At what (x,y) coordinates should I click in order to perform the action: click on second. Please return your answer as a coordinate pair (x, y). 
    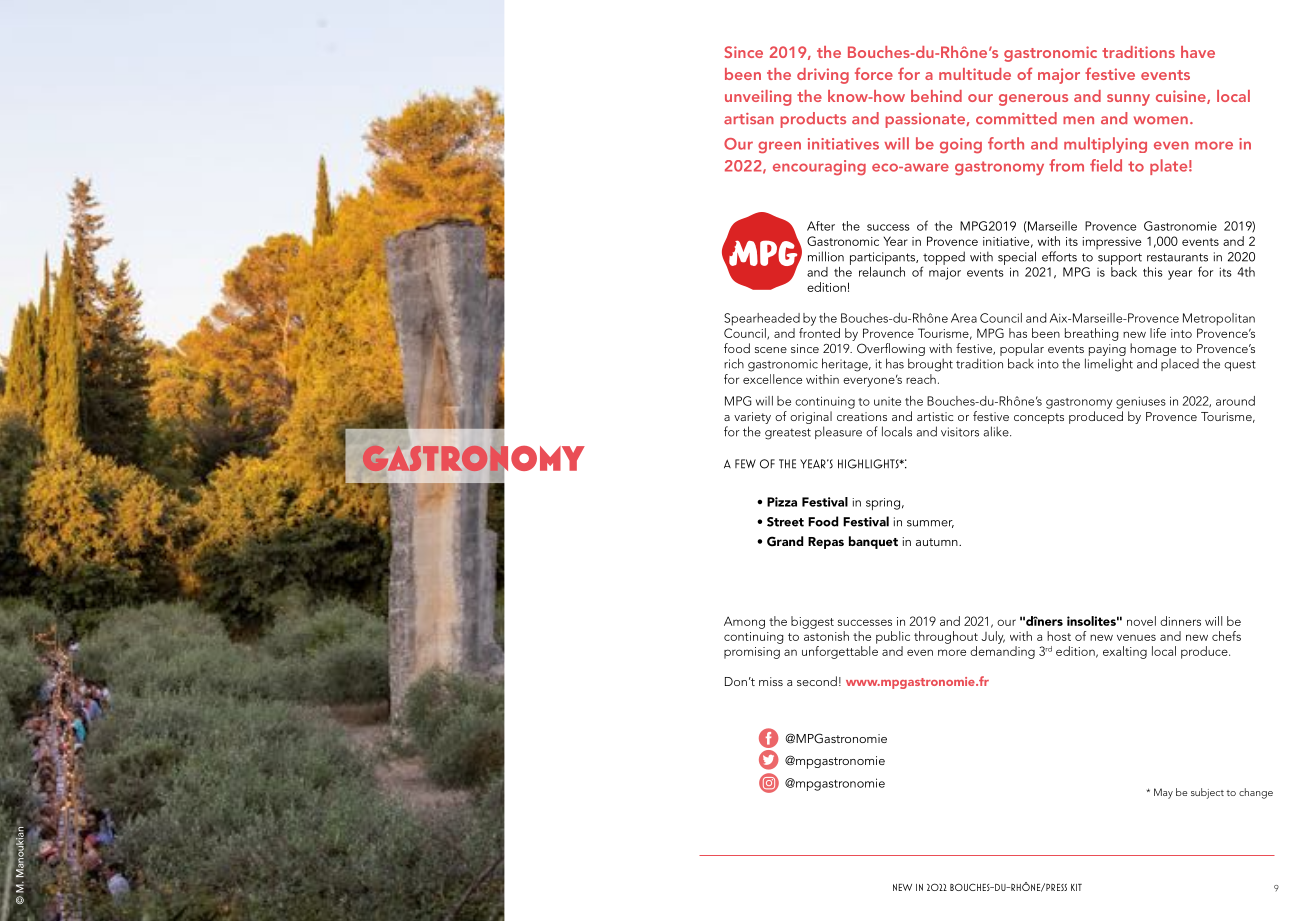
    Looking at the image, I should click on (817, 681).
